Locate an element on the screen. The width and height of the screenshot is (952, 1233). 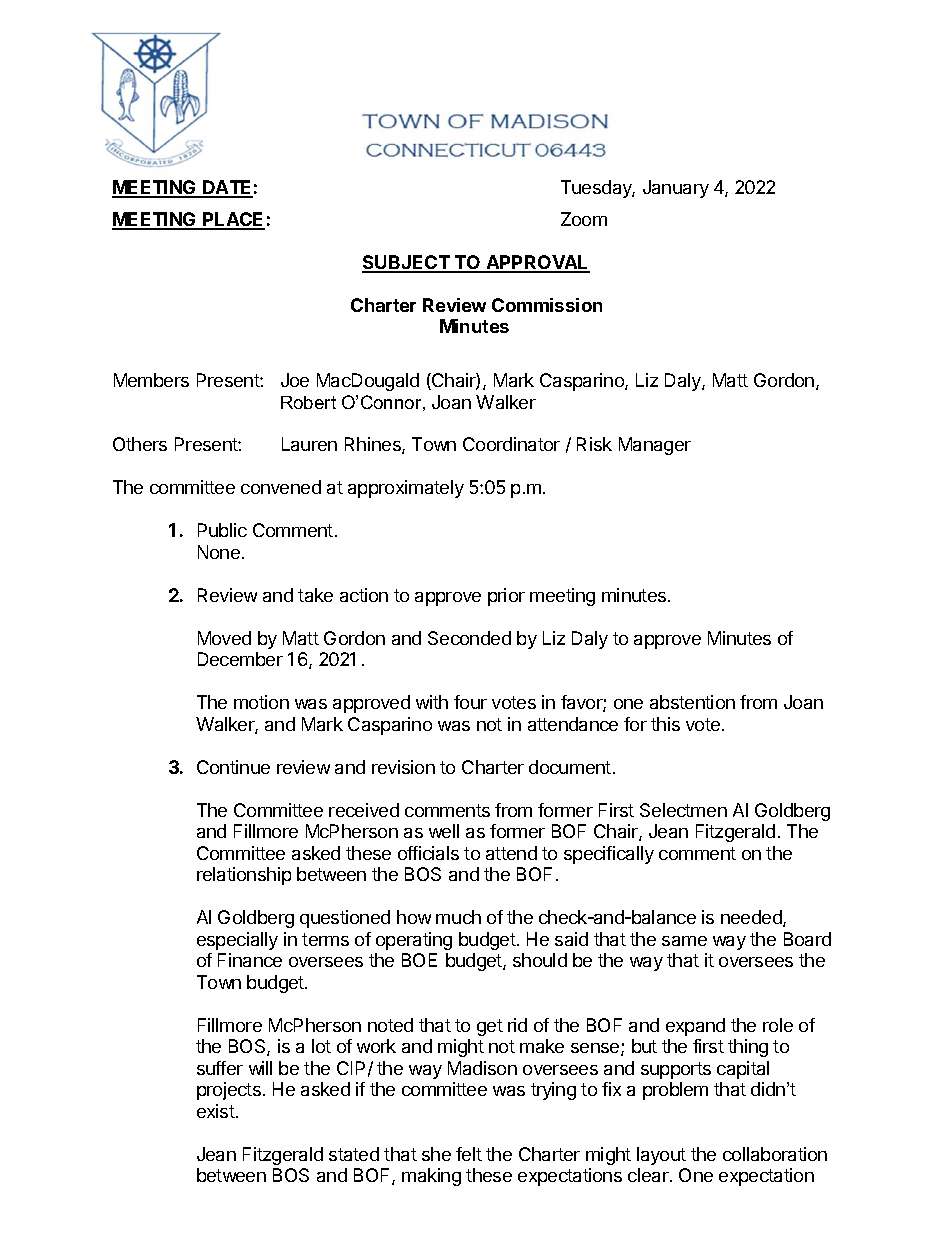
December is located at coordinates (240, 659).
